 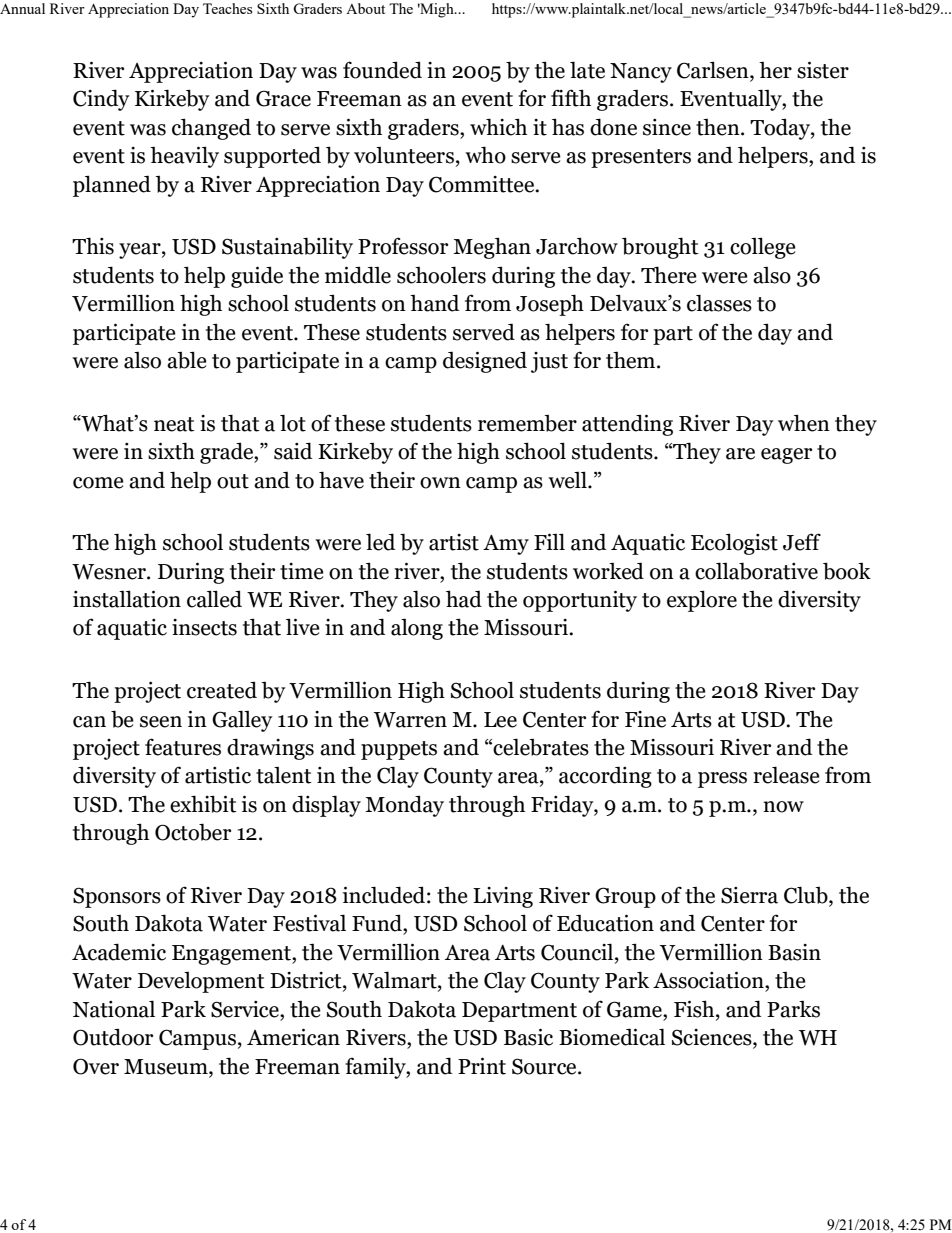 I want to click on Outdoor, so click(x=113, y=1037).
